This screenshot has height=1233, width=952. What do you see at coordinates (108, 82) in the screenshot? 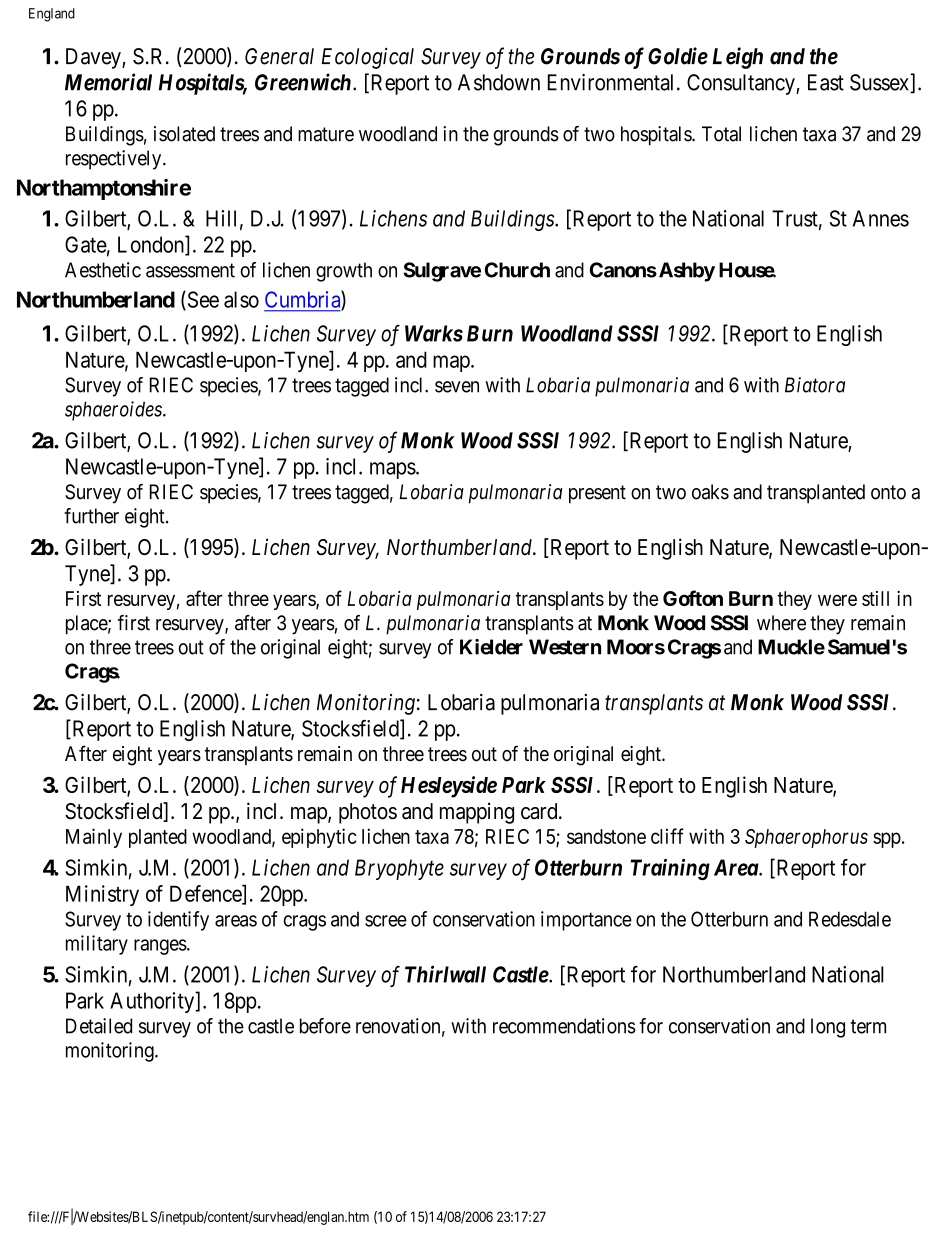
I see `Memorial` at bounding box center [108, 82].
